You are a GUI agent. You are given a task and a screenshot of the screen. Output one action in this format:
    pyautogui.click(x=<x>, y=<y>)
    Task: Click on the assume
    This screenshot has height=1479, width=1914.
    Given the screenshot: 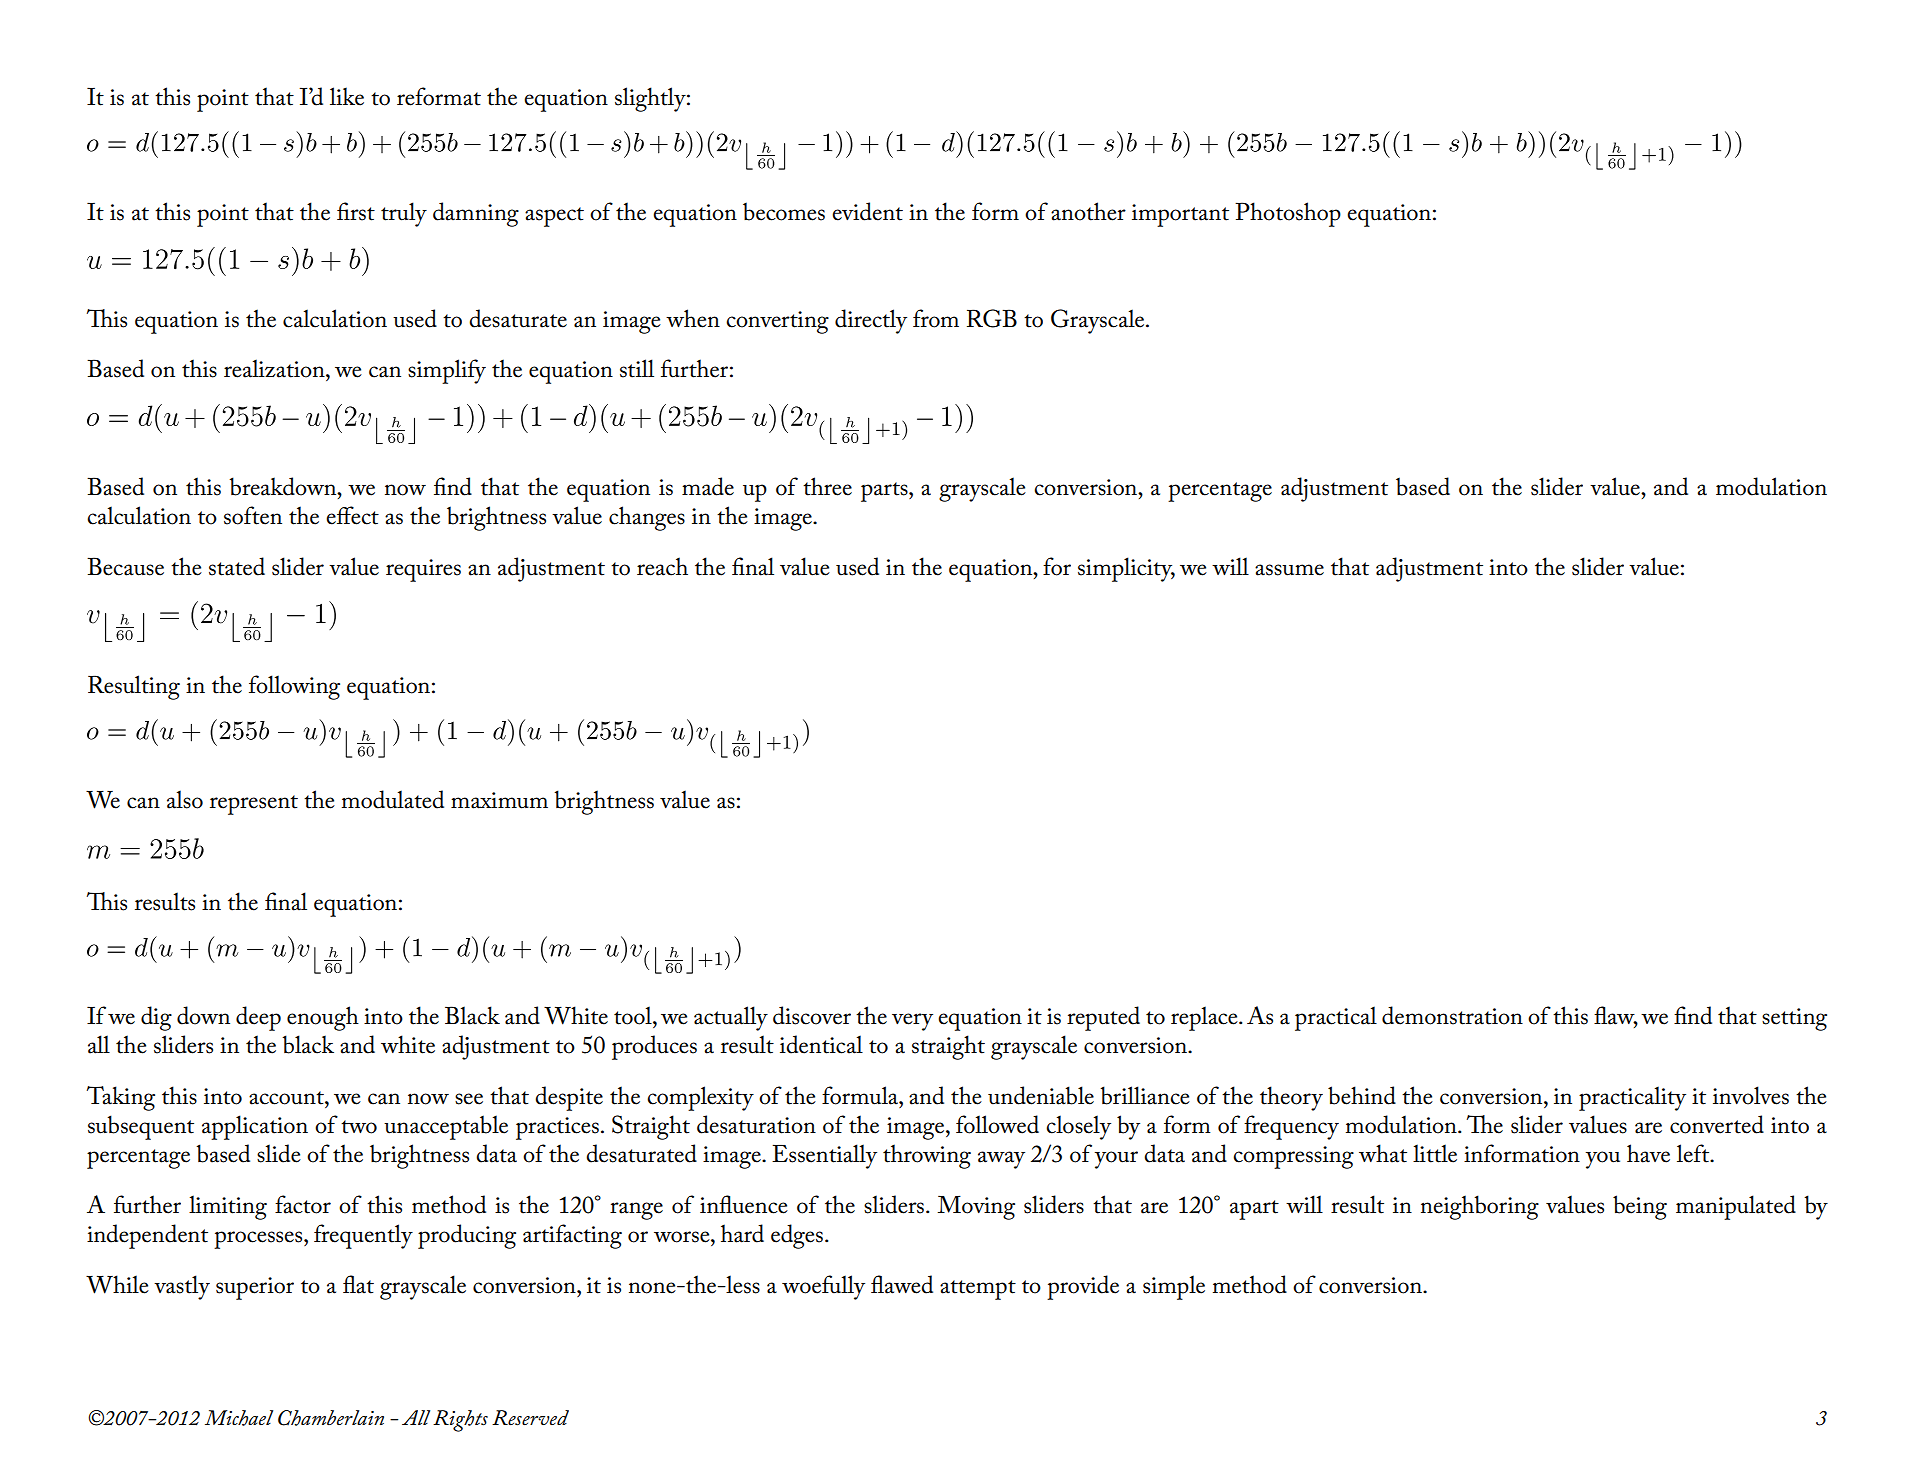 What is the action you would take?
    pyautogui.click(x=1289, y=570)
